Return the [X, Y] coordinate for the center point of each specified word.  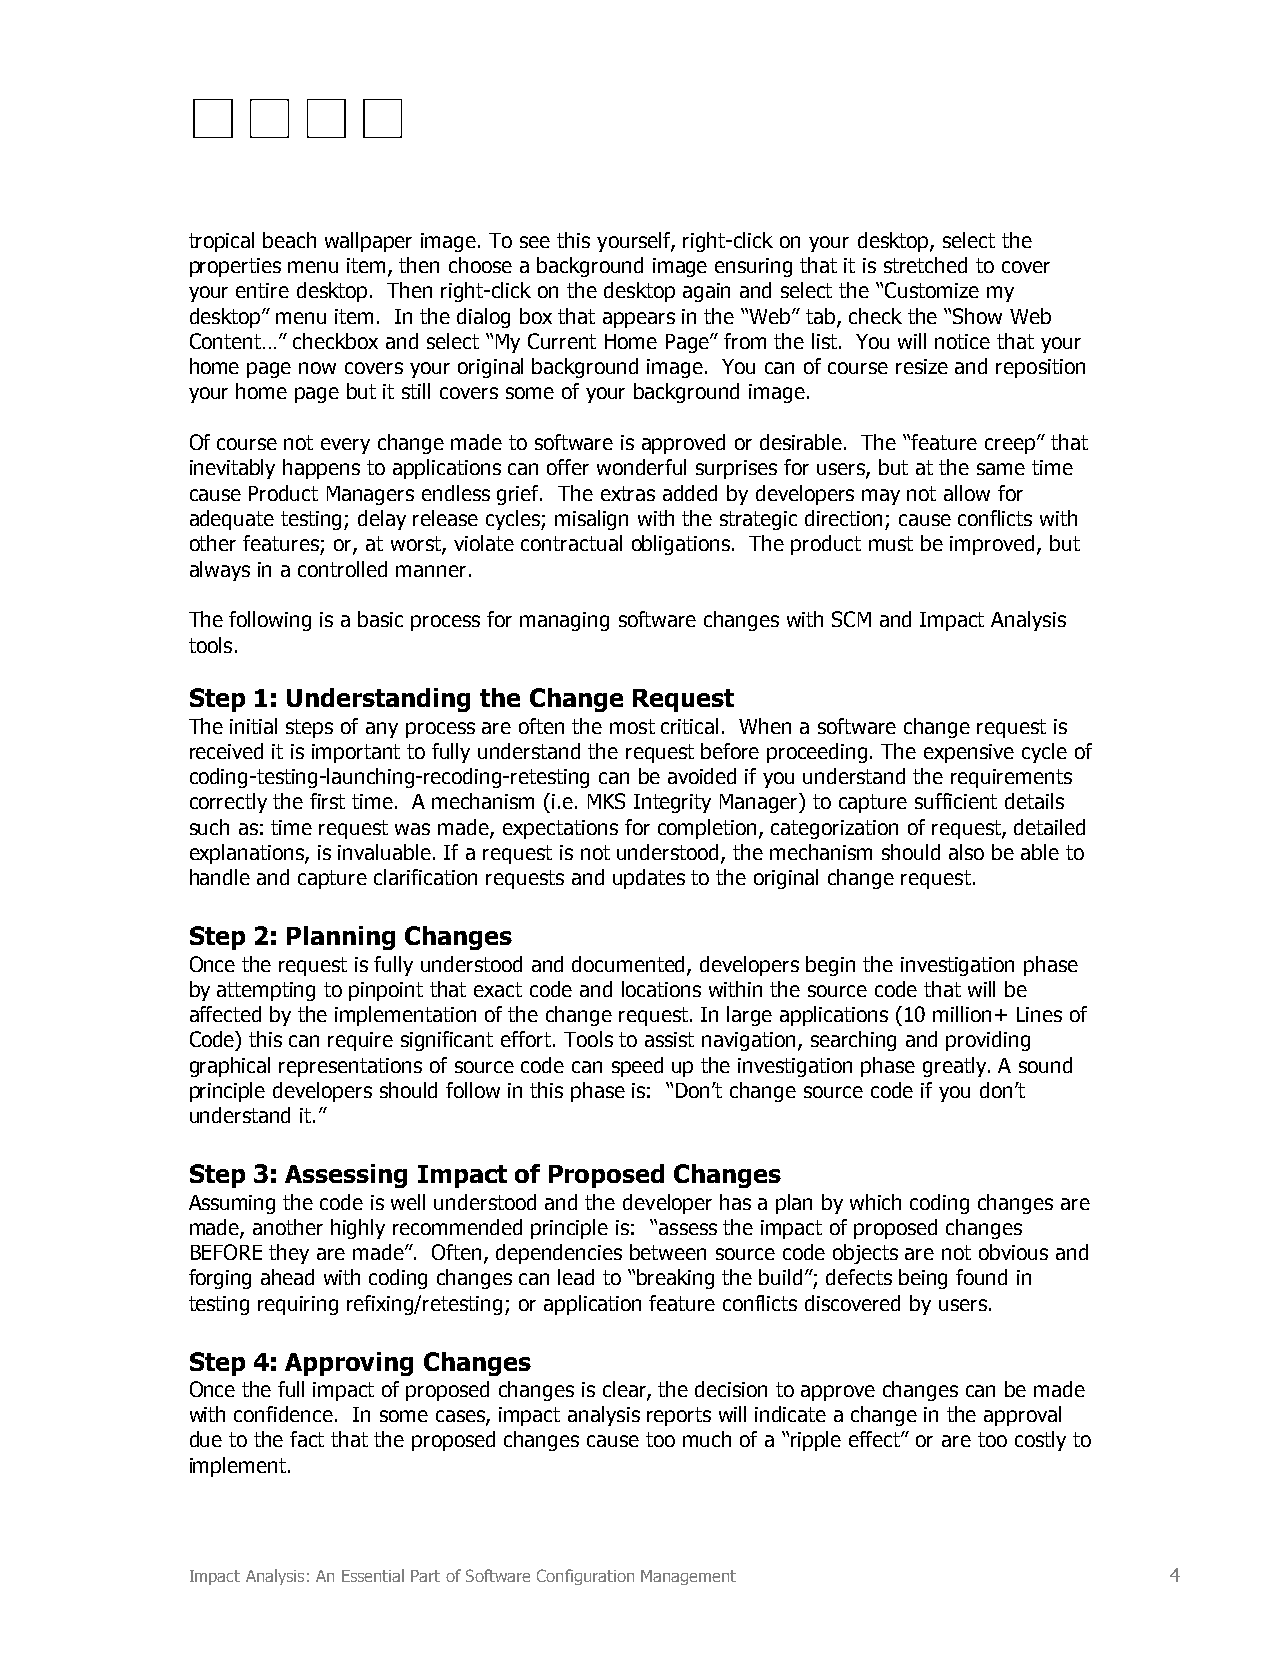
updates [649, 879]
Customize [932, 290]
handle [220, 877]
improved [992, 545]
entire [262, 290]
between [668, 1252]
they [289, 1254]
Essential [373, 1575]
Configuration [585, 1577]
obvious [1013, 1252]
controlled [342, 569]
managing [564, 621]
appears [639, 320]
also [966, 852]
